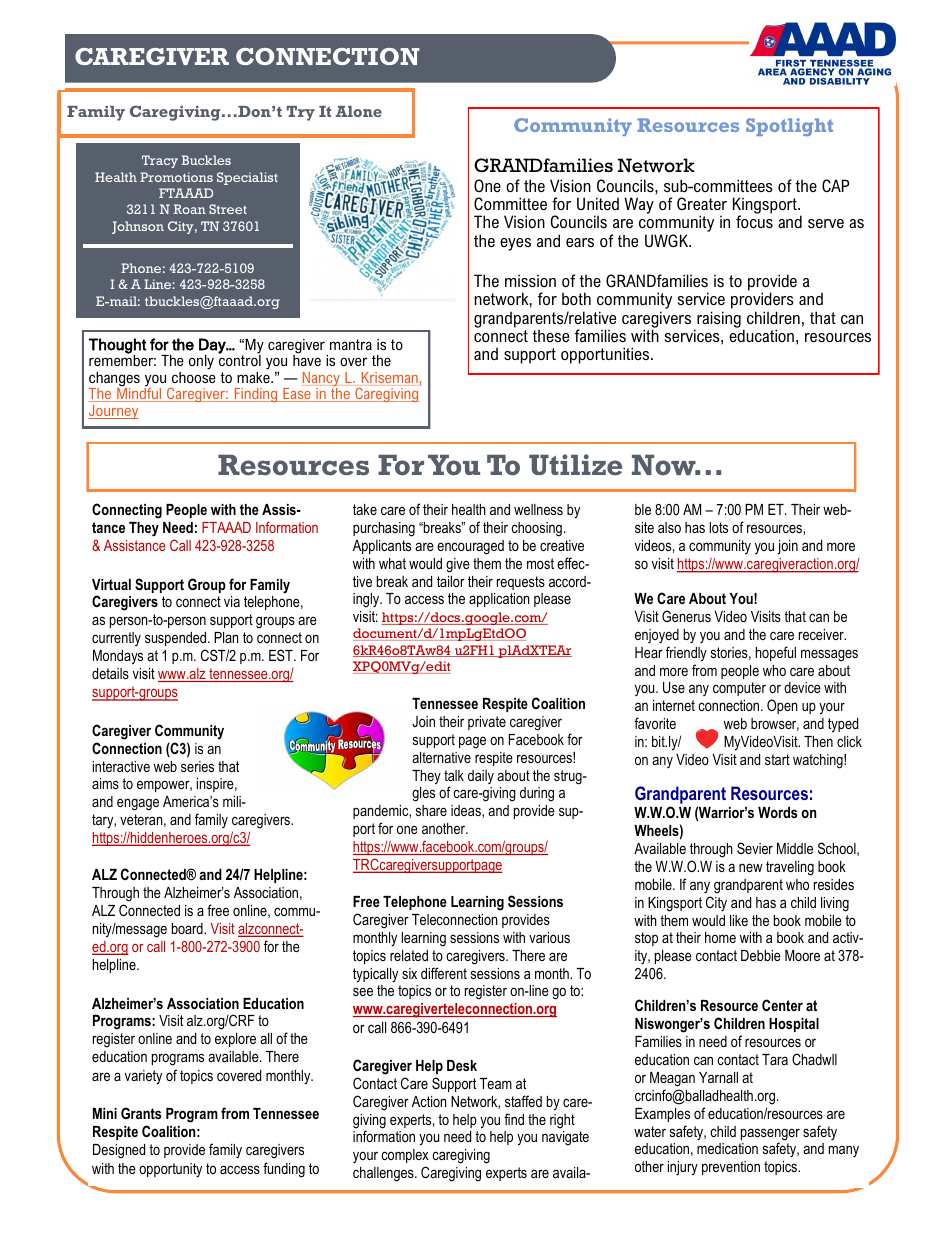  What do you see at coordinates (777, 812) in the screenshot?
I see `Words` at bounding box center [777, 812].
